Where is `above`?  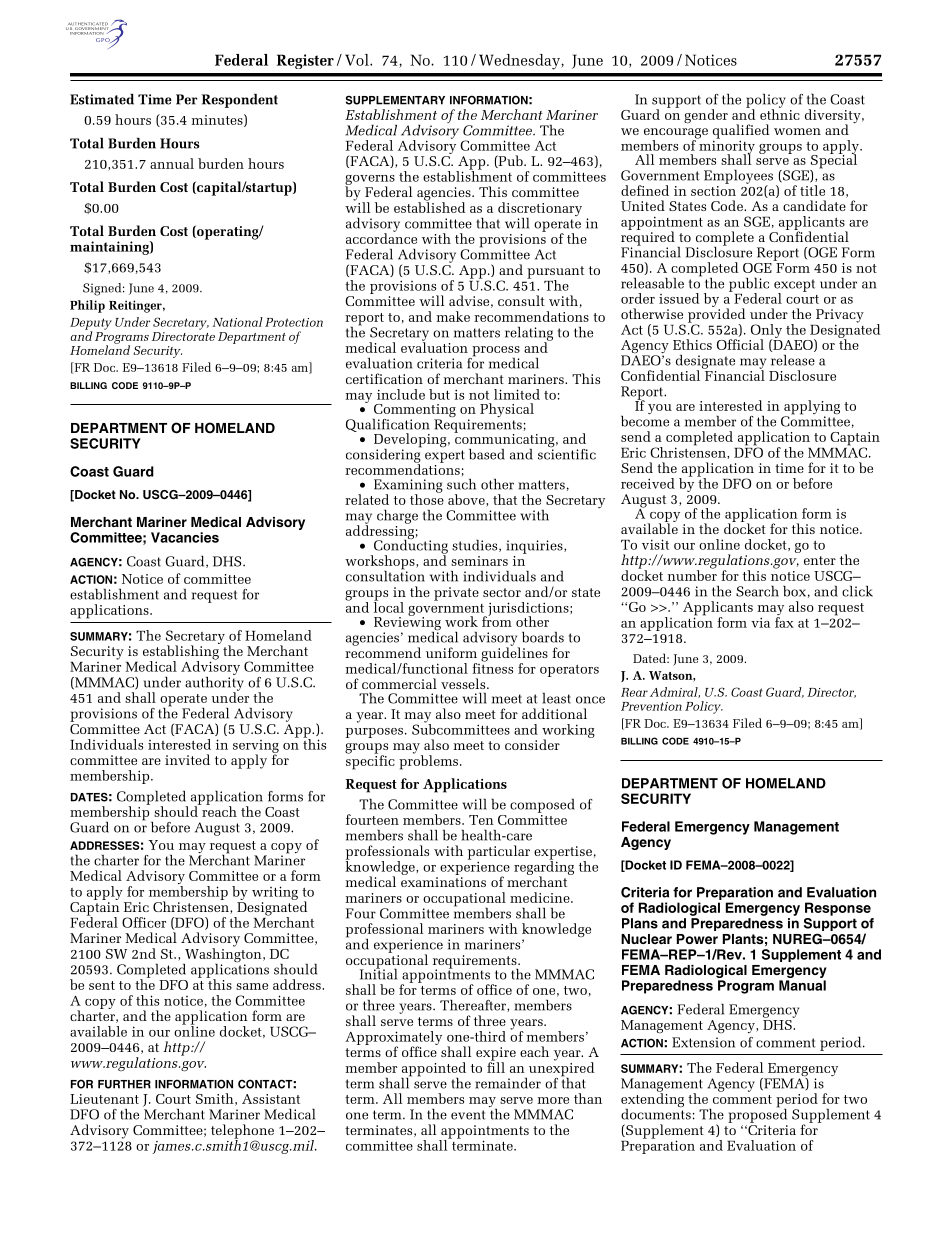
above is located at coordinates (467, 500).
